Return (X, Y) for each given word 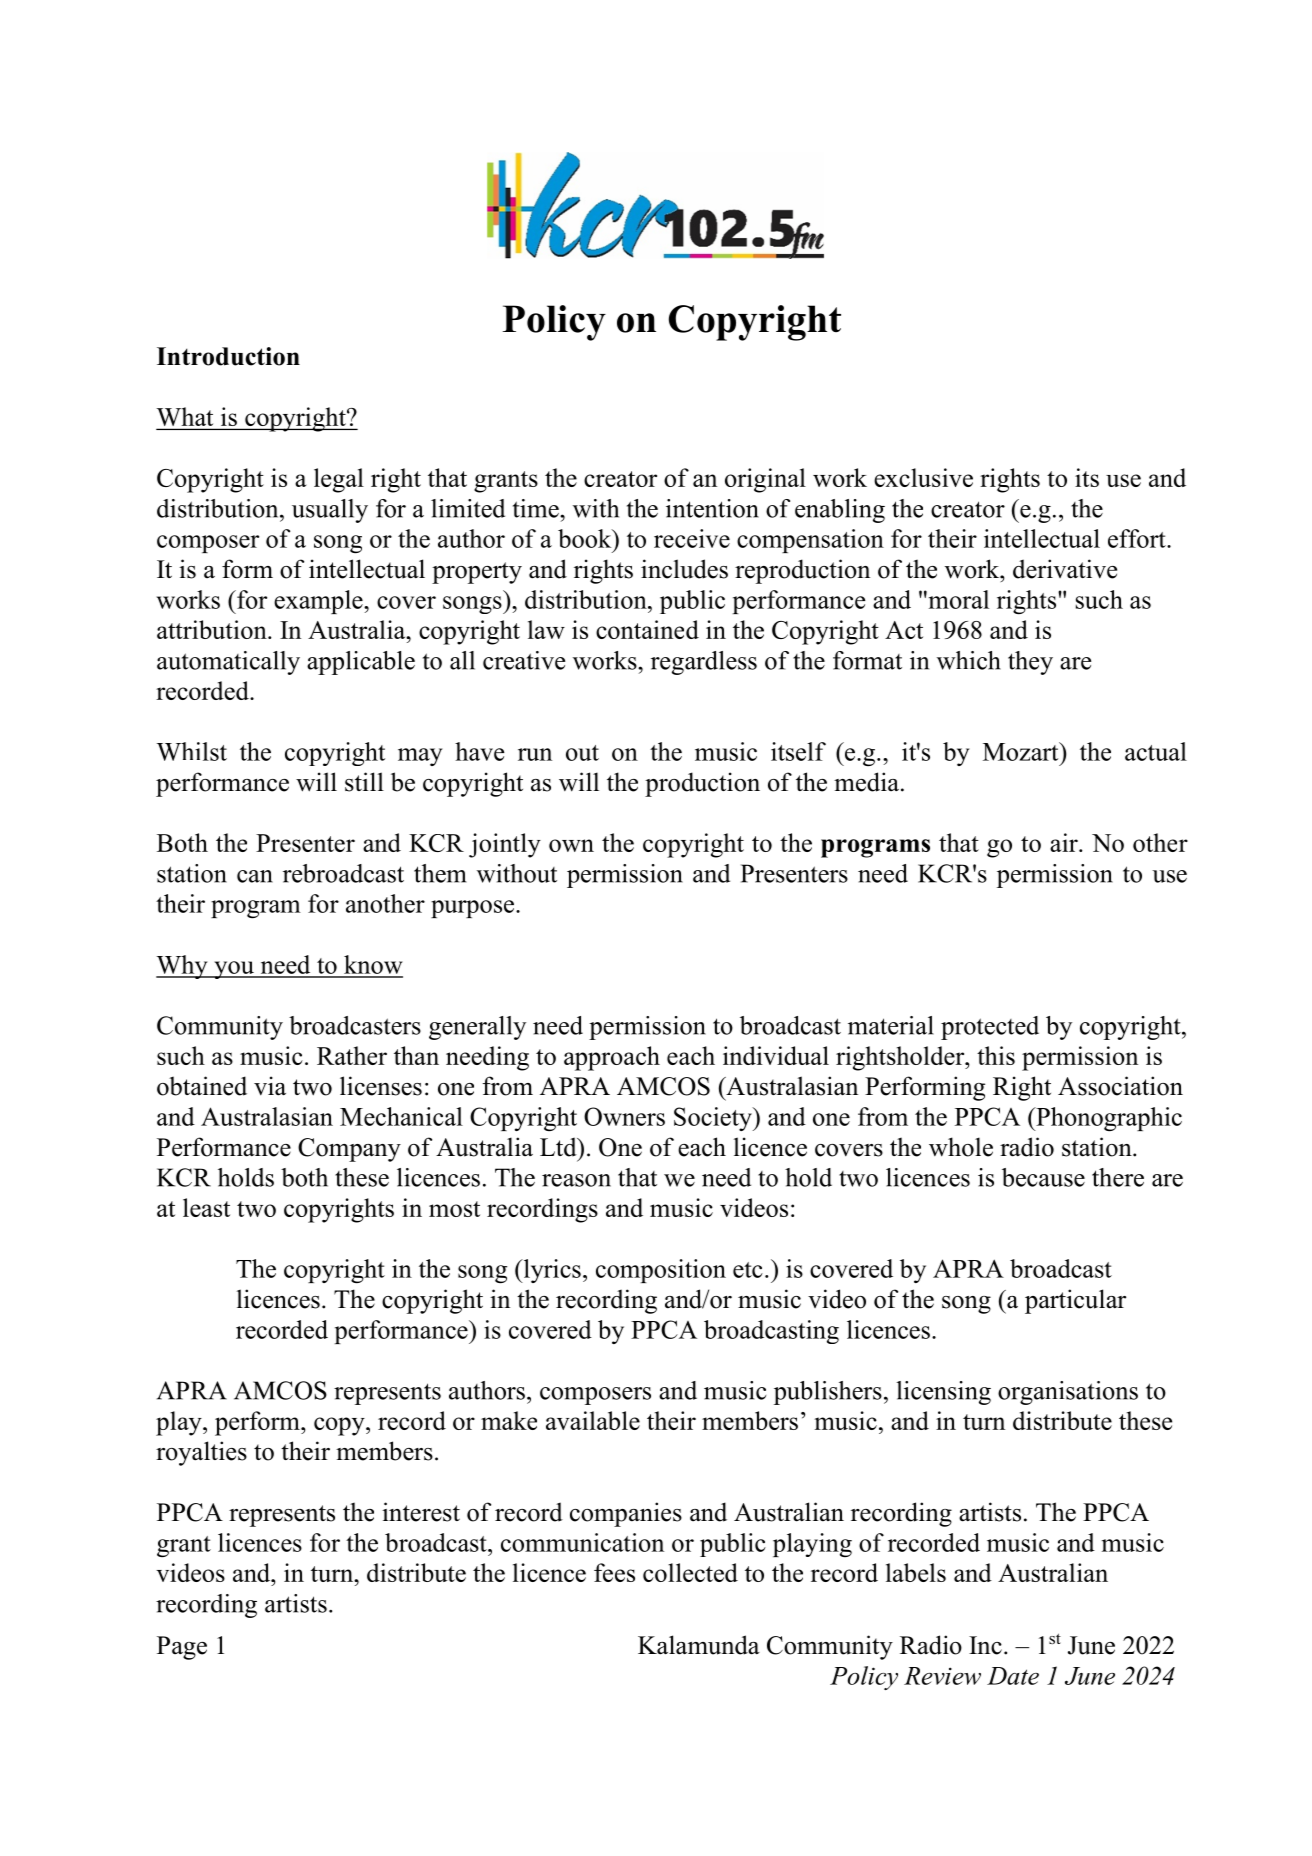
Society (714, 1119)
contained (647, 629)
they (1030, 663)
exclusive (923, 477)
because (1043, 1177)
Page (182, 1648)
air (1065, 842)
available (593, 1420)
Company (349, 1150)
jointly (505, 845)
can (255, 876)
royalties (201, 1453)
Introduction (228, 356)
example (319, 602)
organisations (1068, 1393)
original (765, 480)
